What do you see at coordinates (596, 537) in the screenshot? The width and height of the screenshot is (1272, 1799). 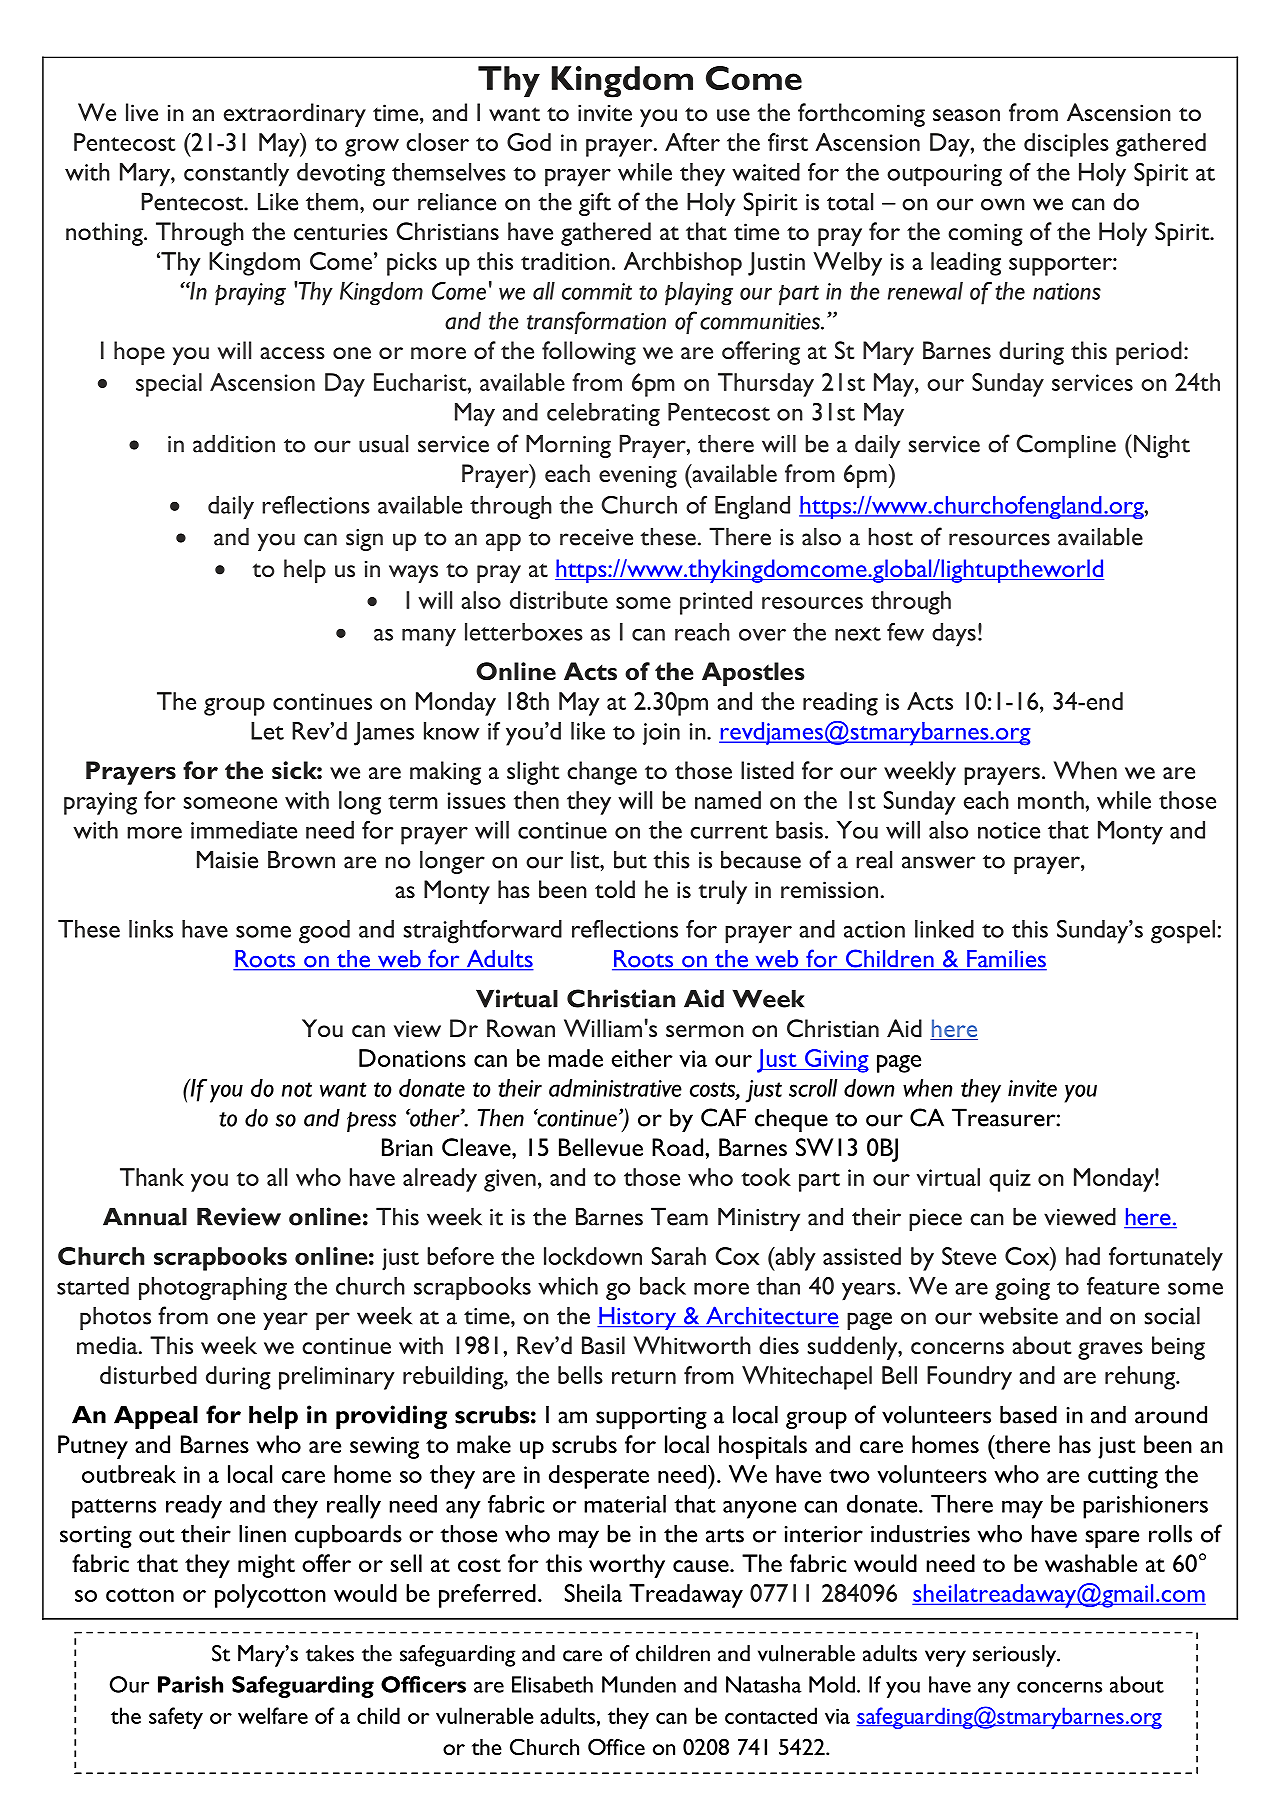 I see `receive` at bounding box center [596, 537].
